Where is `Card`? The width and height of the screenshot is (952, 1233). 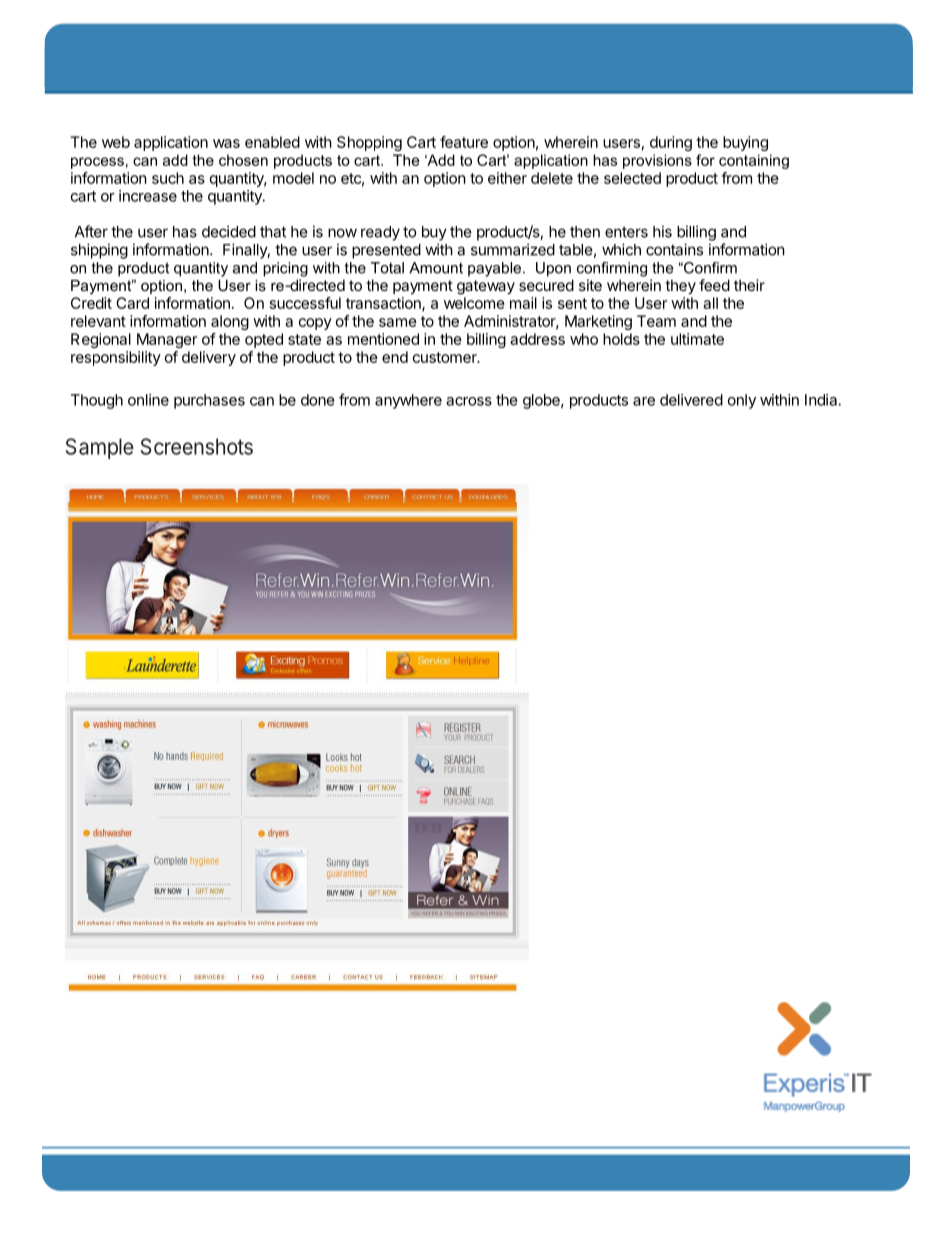
Card is located at coordinates (132, 303).
